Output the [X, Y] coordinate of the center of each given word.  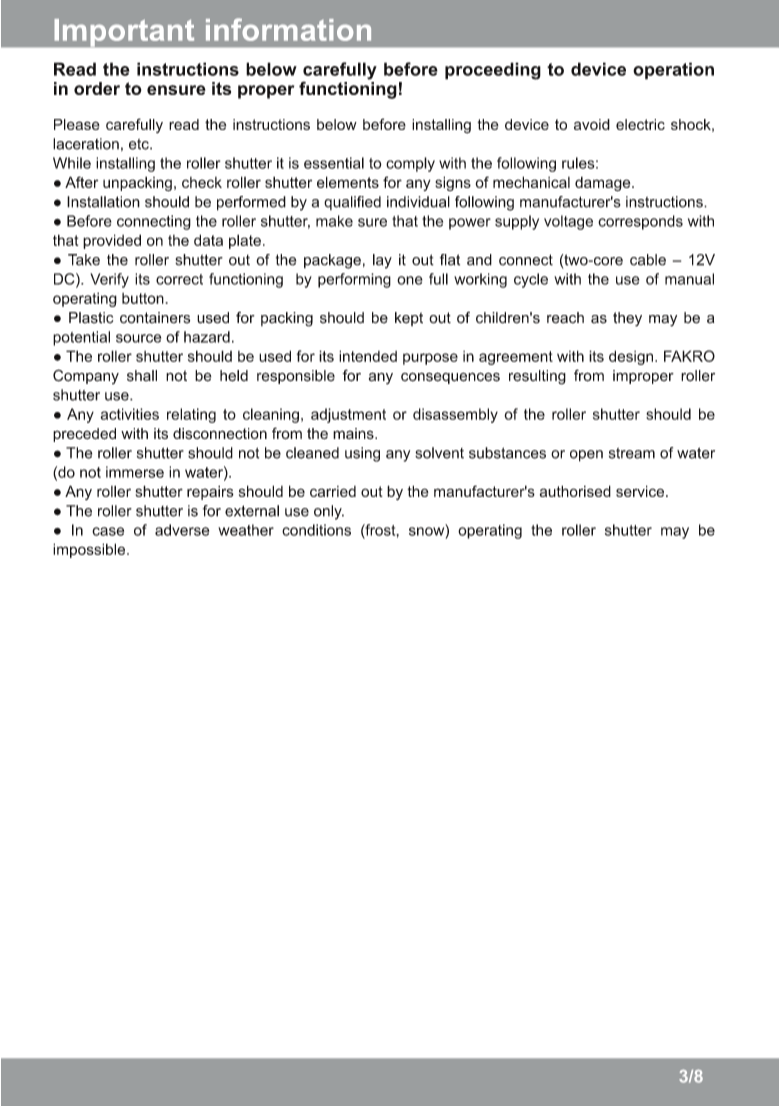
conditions [316, 530]
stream [632, 453]
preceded [84, 435]
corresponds [640, 222]
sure [372, 222]
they [627, 319]
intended [368, 356]
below [337, 124]
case [108, 531]
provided [112, 241]
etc [140, 144]
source [138, 338]
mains [354, 433]
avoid [592, 124]
